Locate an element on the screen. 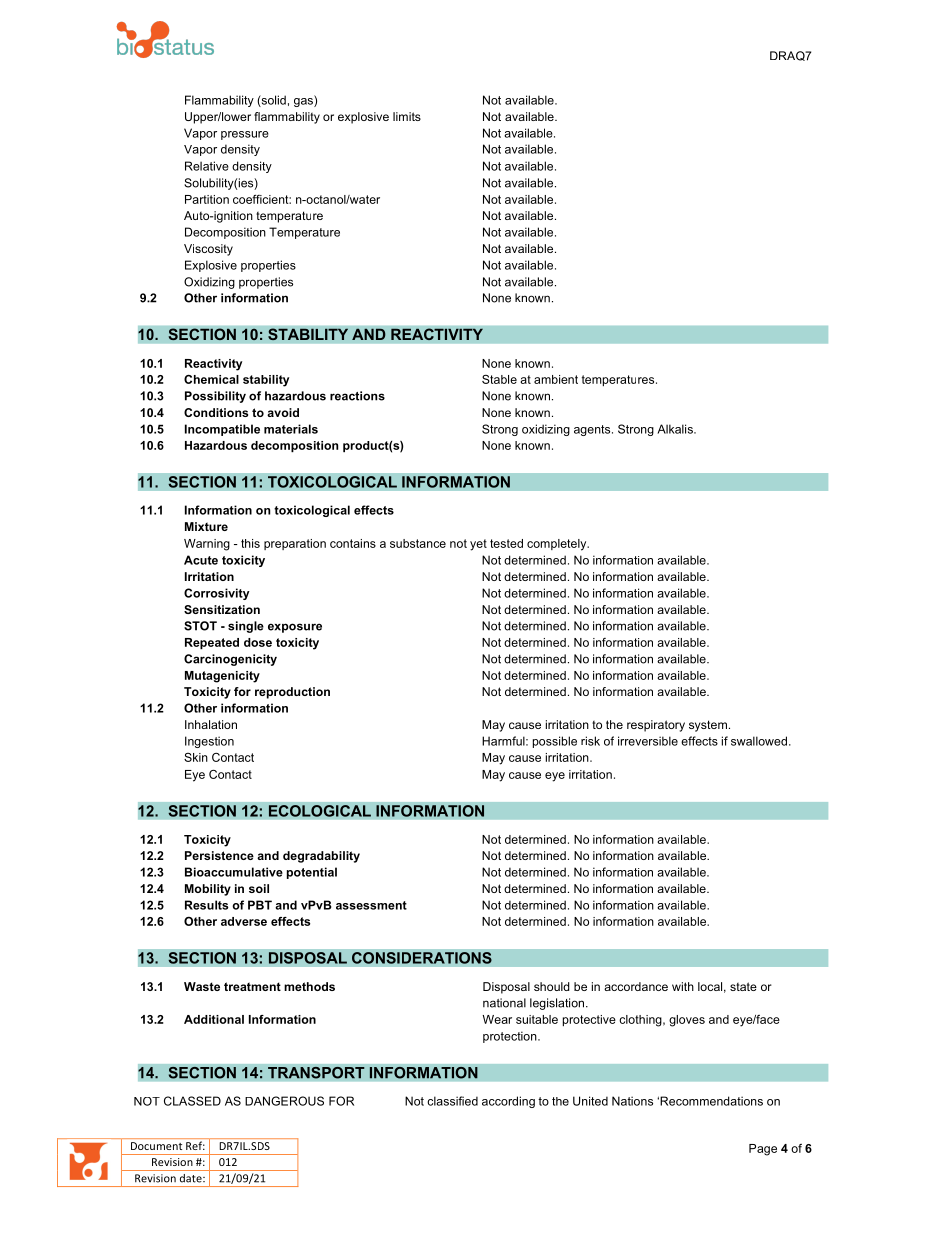 The height and width of the screenshot is (1233, 952). yet is located at coordinates (478, 545).
